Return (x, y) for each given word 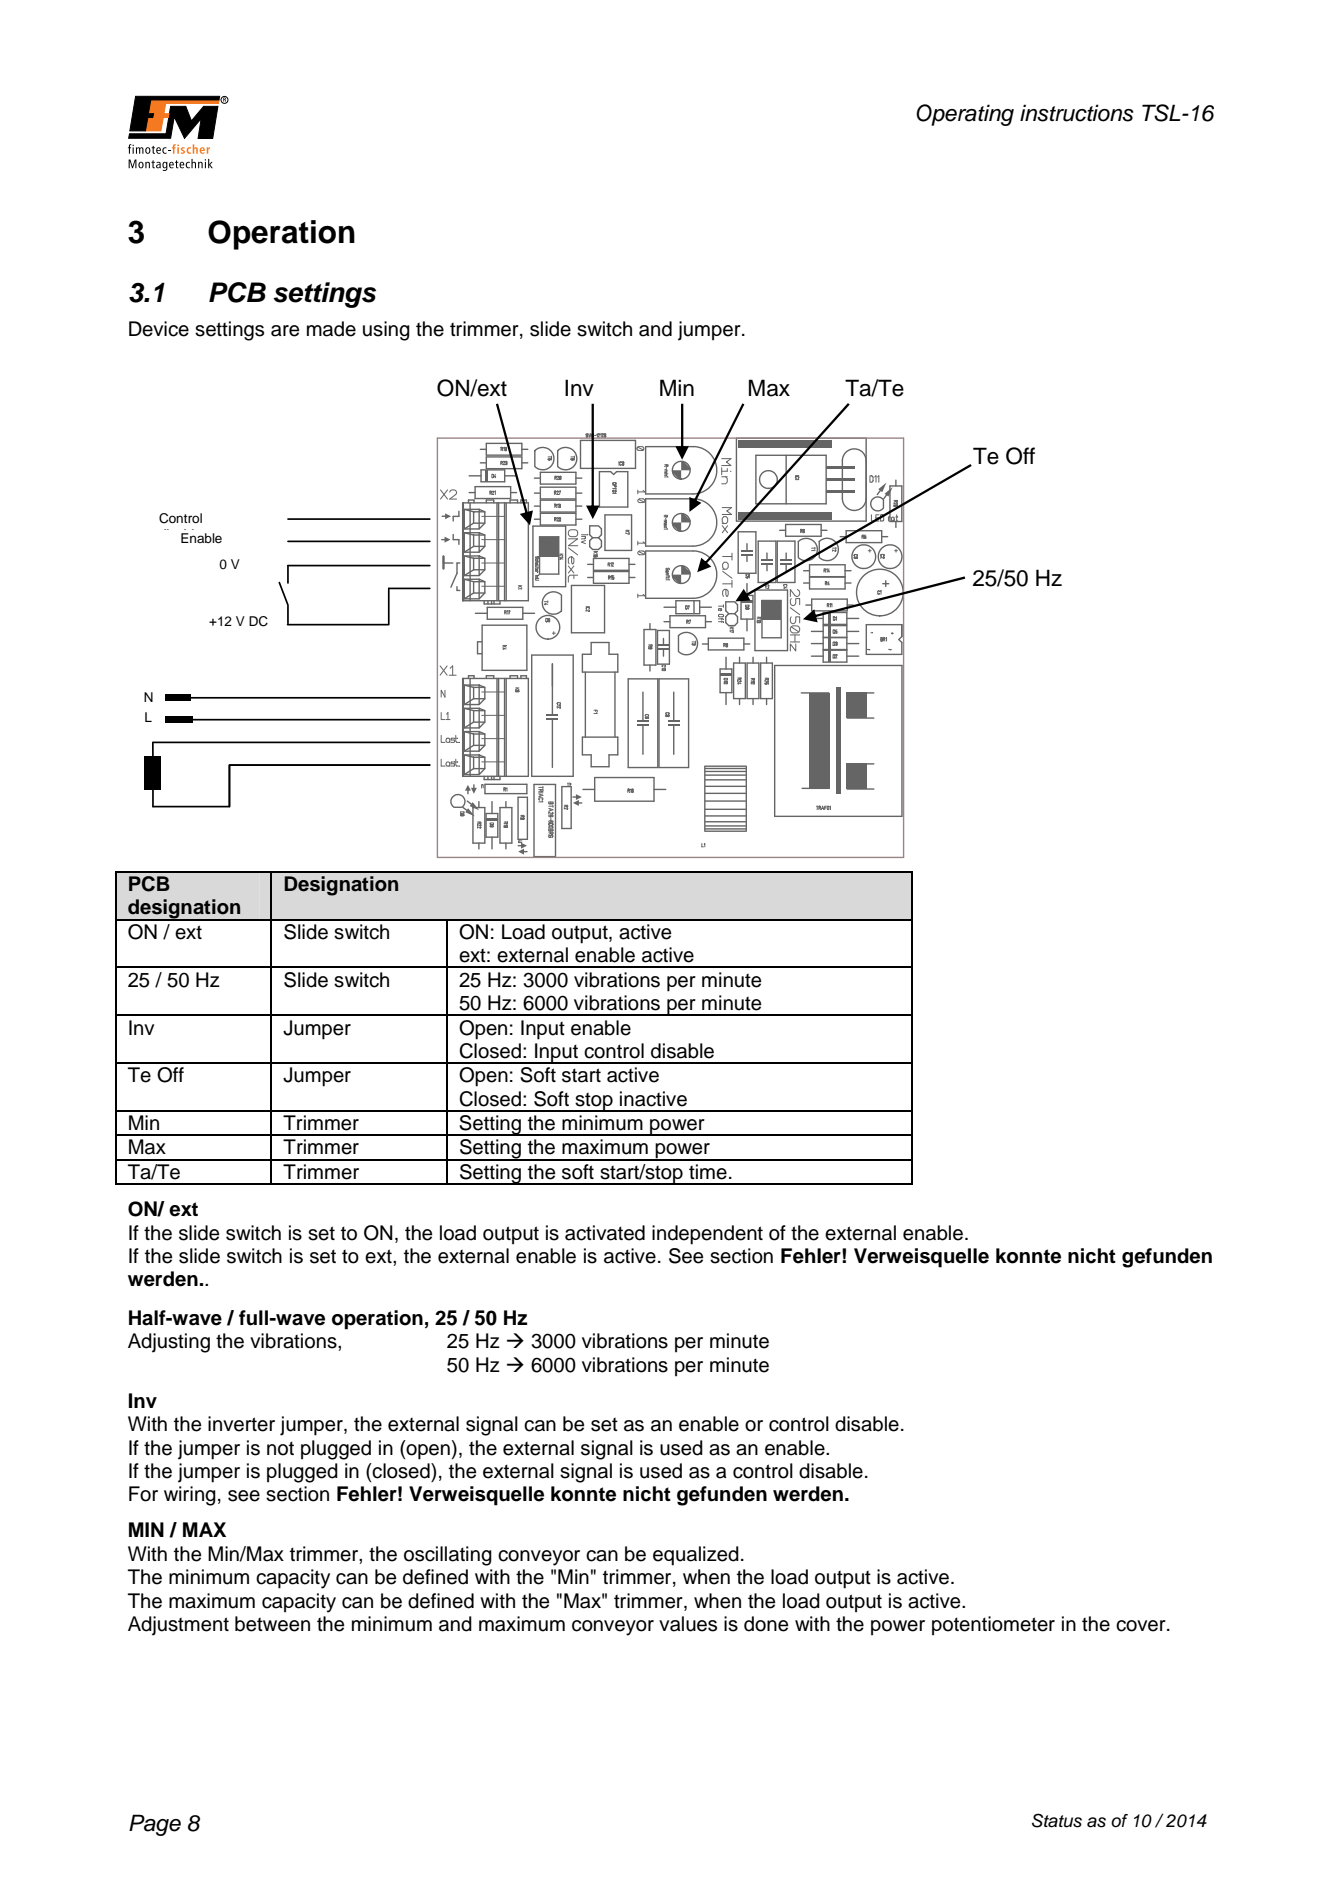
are (285, 331)
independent (707, 1235)
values (688, 1624)
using (386, 331)
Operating (965, 115)
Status (1057, 1820)
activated (605, 1233)
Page (155, 1825)
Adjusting (169, 1343)
